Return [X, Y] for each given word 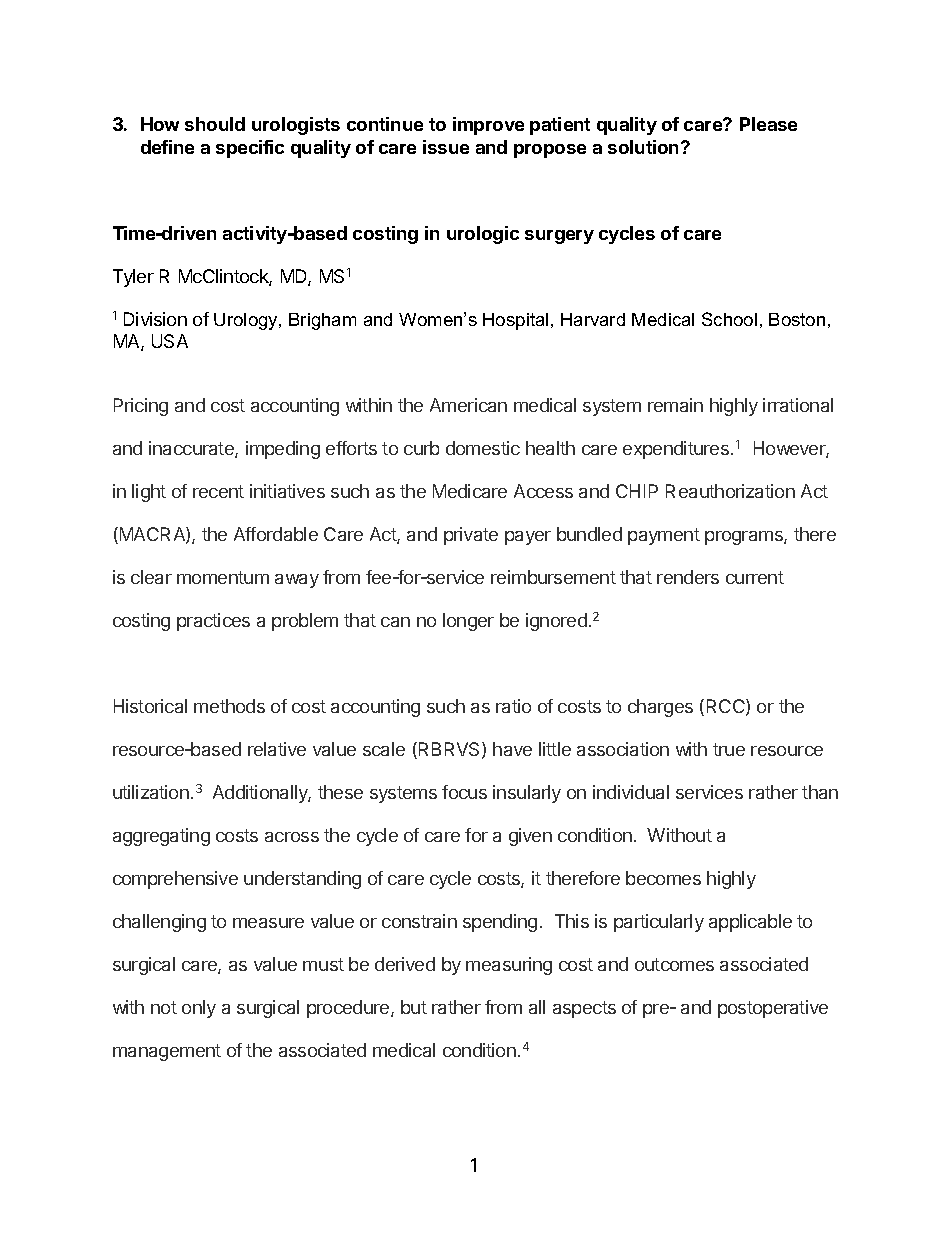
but [414, 1007]
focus [464, 792]
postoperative [773, 1009]
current [755, 577]
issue [446, 147]
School [729, 319]
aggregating [161, 837]
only [199, 1009]
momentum [223, 577]
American [468, 405]
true [729, 749]
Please [768, 124]
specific [250, 149]
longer [468, 622]
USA [170, 341]
